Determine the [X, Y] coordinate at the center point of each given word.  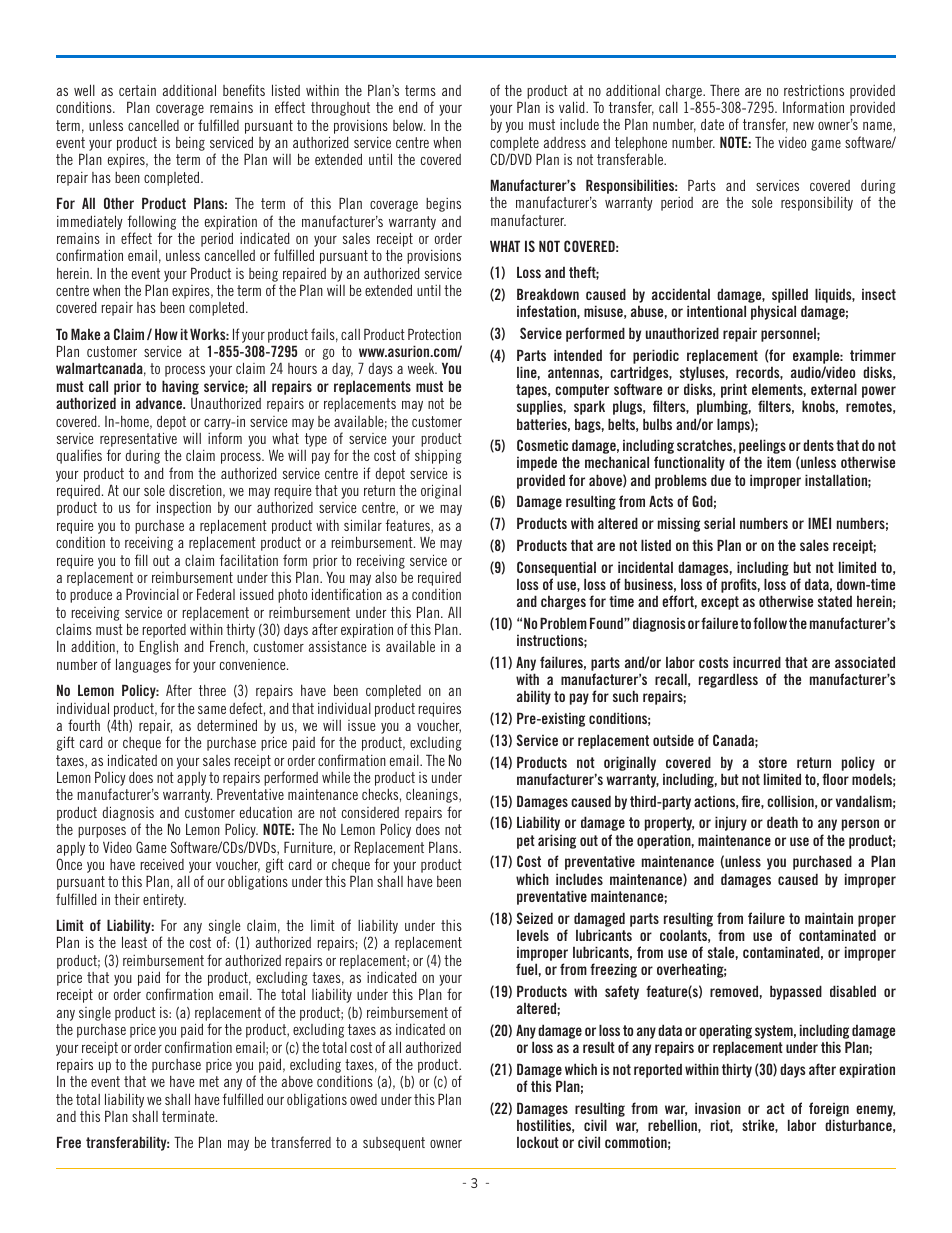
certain [137, 90]
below [409, 125]
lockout [538, 1142]
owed [363, 1099]
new [803, 126]
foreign [829, 1111]
